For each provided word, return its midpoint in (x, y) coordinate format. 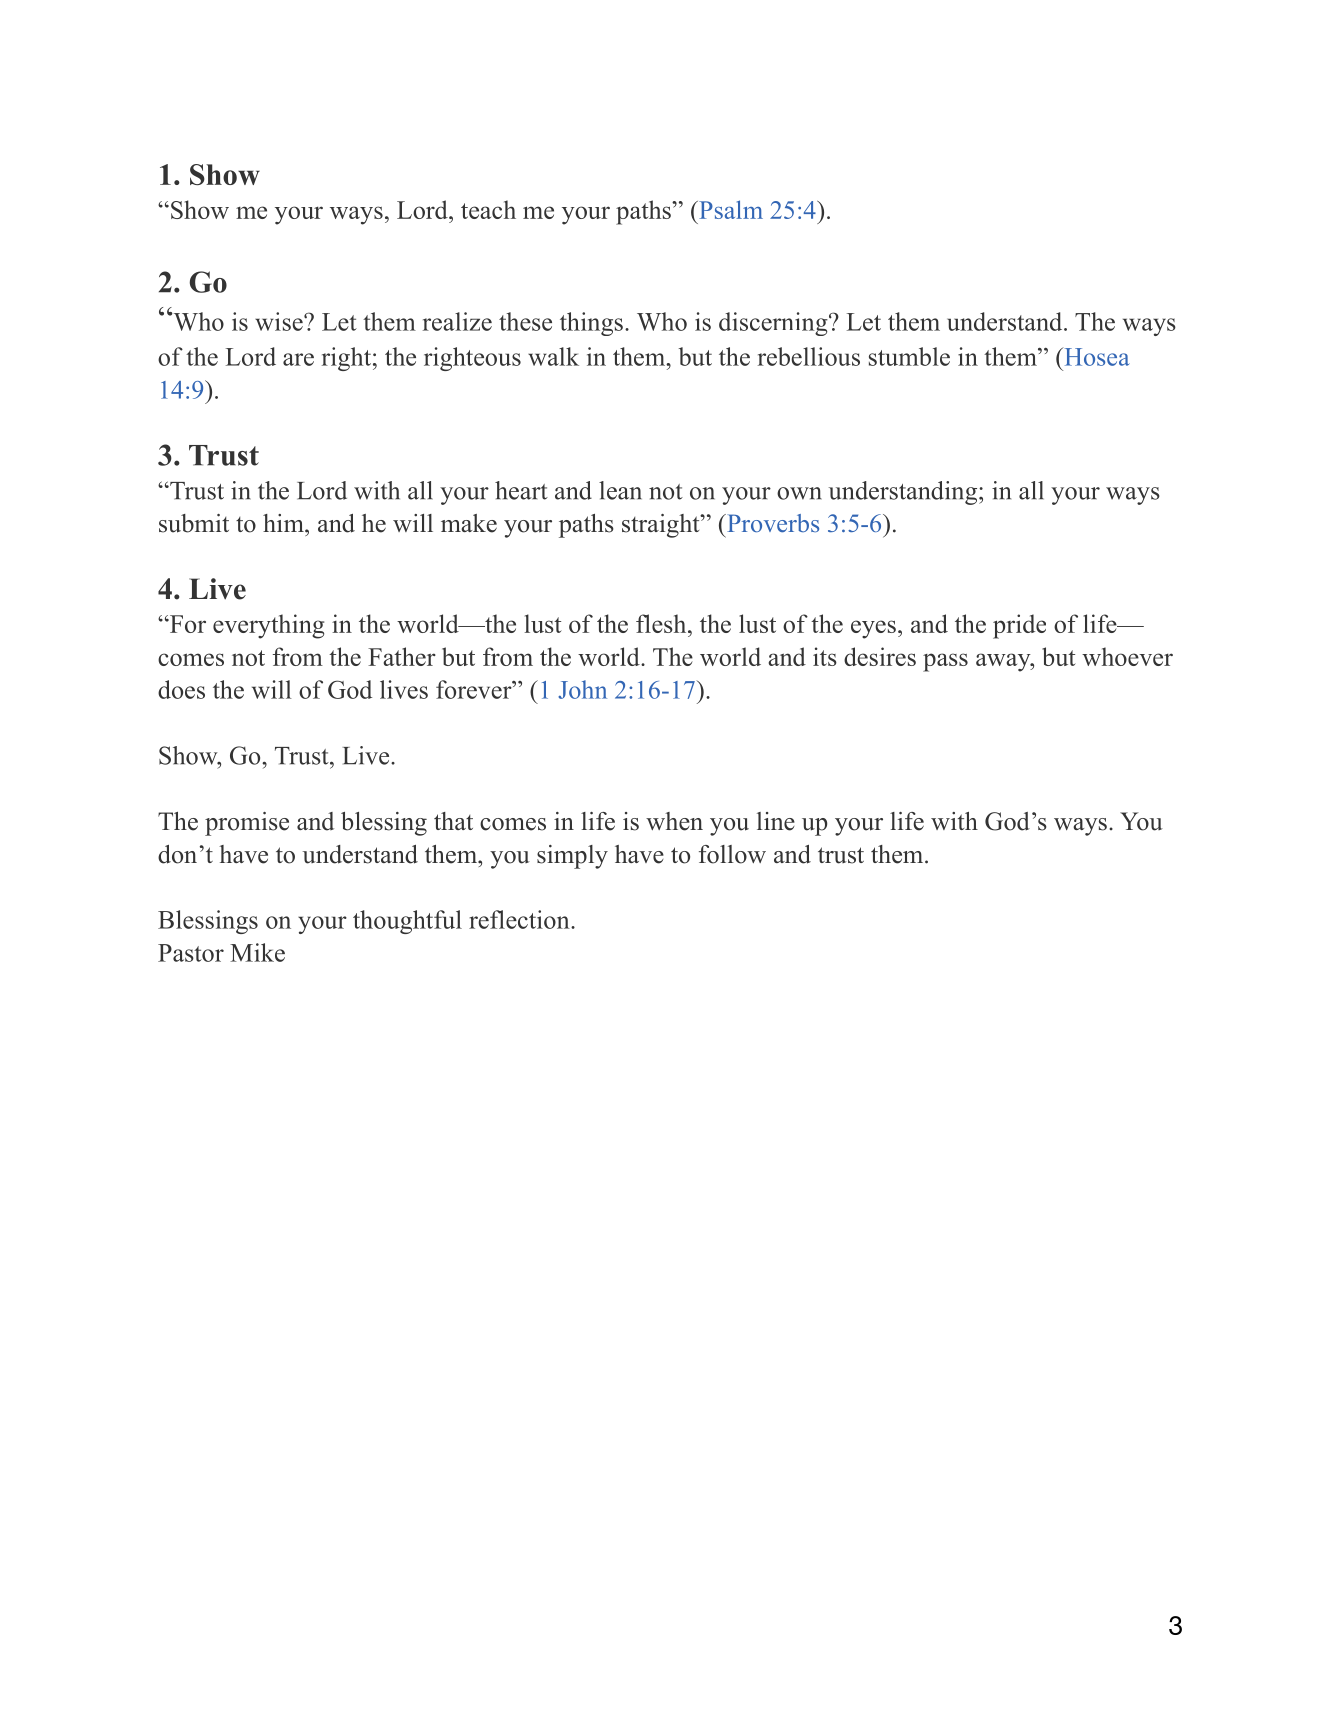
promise (247, 824)
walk (553, 356)
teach (488, 209)
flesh (662, 623)
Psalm (730, 209)
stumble (909, 356)
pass (945, 662)
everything (268, 626)
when (674, 821)
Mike (257, 952)
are (298, 359)
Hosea (1096, 356)
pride (1019, 626)
